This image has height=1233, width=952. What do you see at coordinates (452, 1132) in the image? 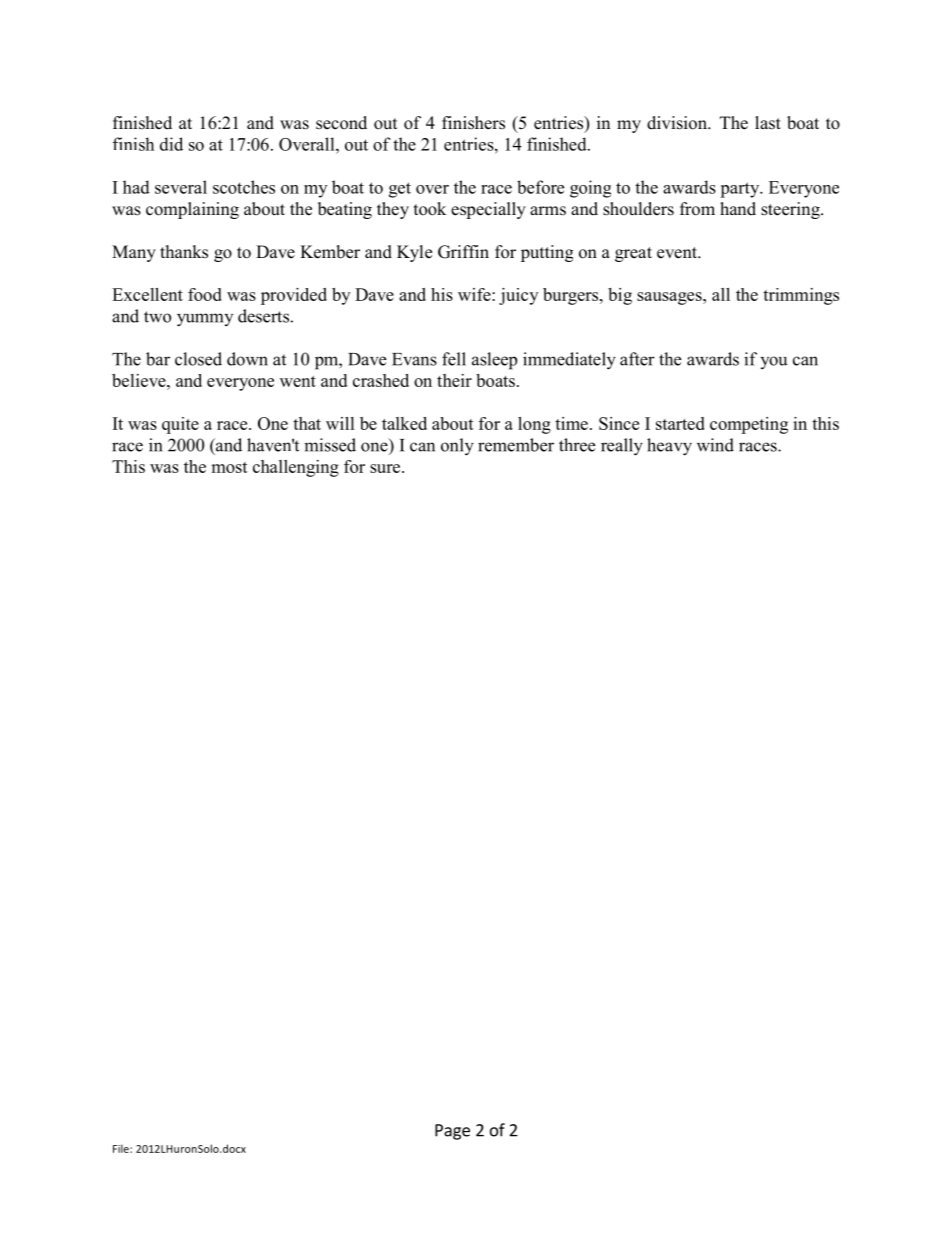
I see `Page` at bounding box center [452, 1132].
